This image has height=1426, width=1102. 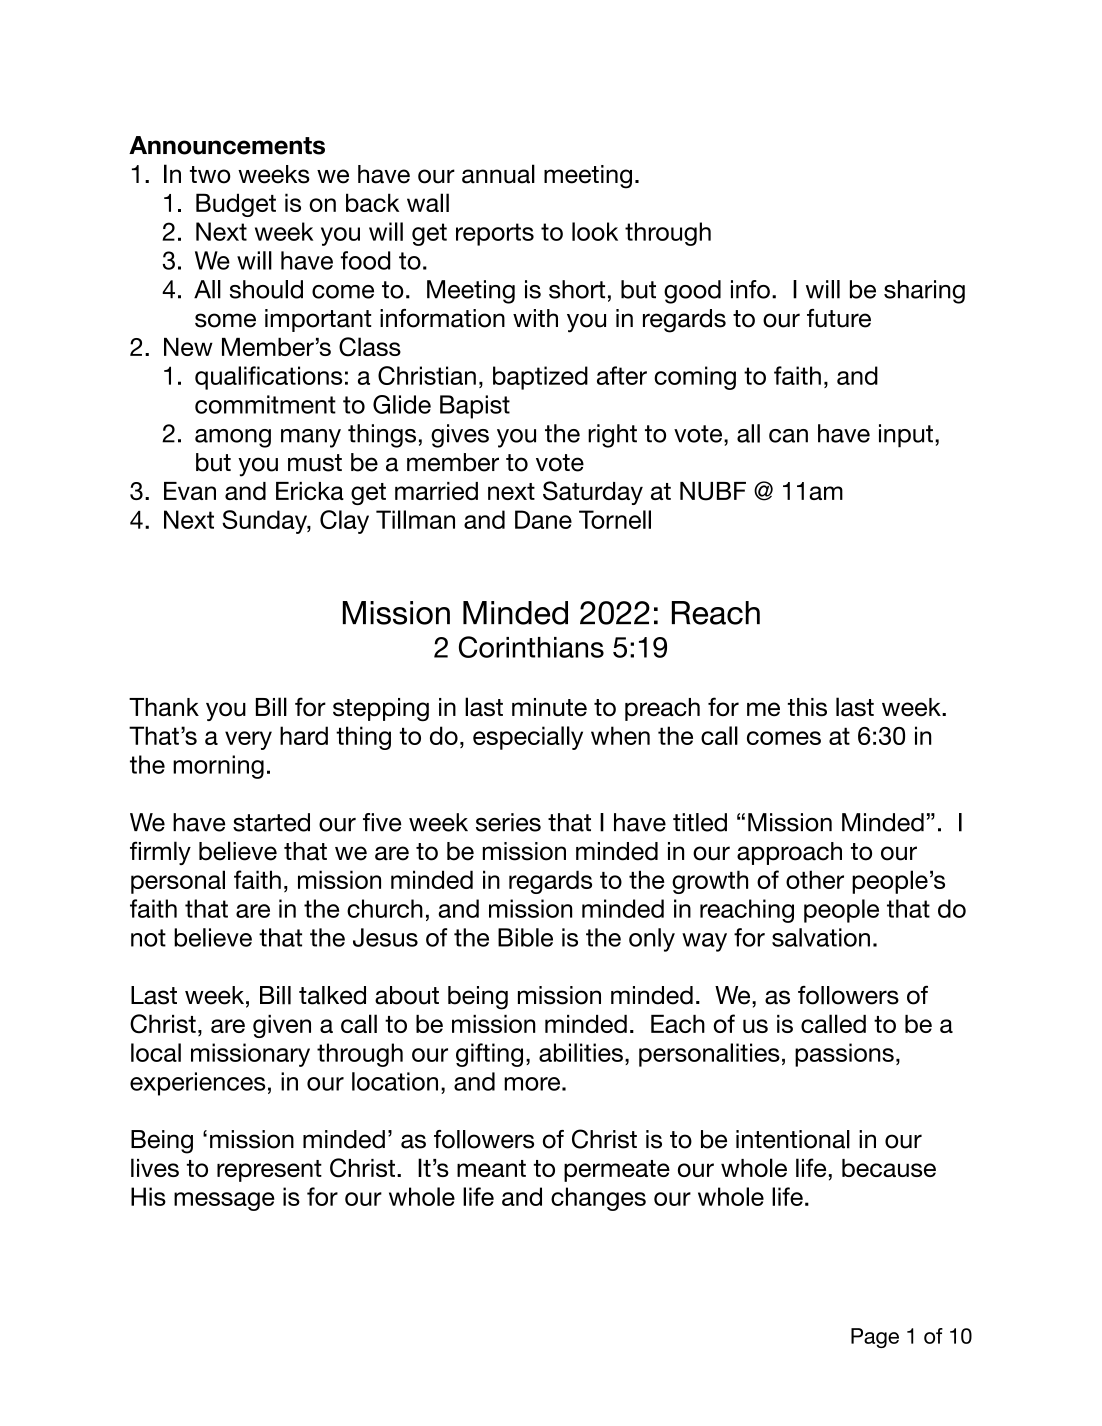 What do you see at coordinates (844, 1055) in the image?
I see `passions` at bounding box center [844, 1055].
